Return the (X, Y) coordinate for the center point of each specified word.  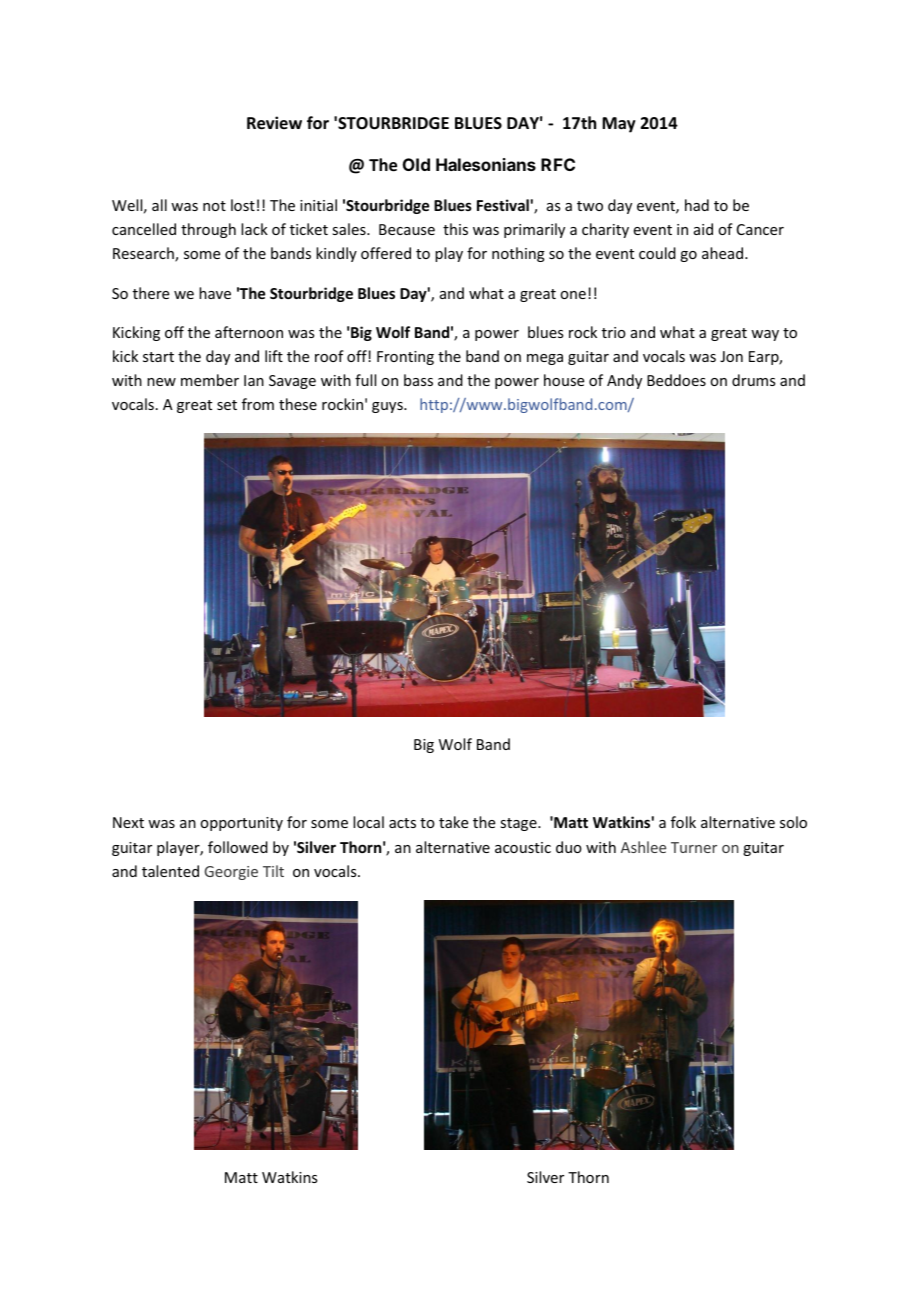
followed (238, 847)
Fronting (405, 358)
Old (416, 164)
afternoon (249, 332)
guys (388, 407)
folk (683, 822)
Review (274, 123)
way (765, 335)
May (619, 125)
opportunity (241, 824)
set (227, 405)
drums (753, 380)
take (453, 822)
